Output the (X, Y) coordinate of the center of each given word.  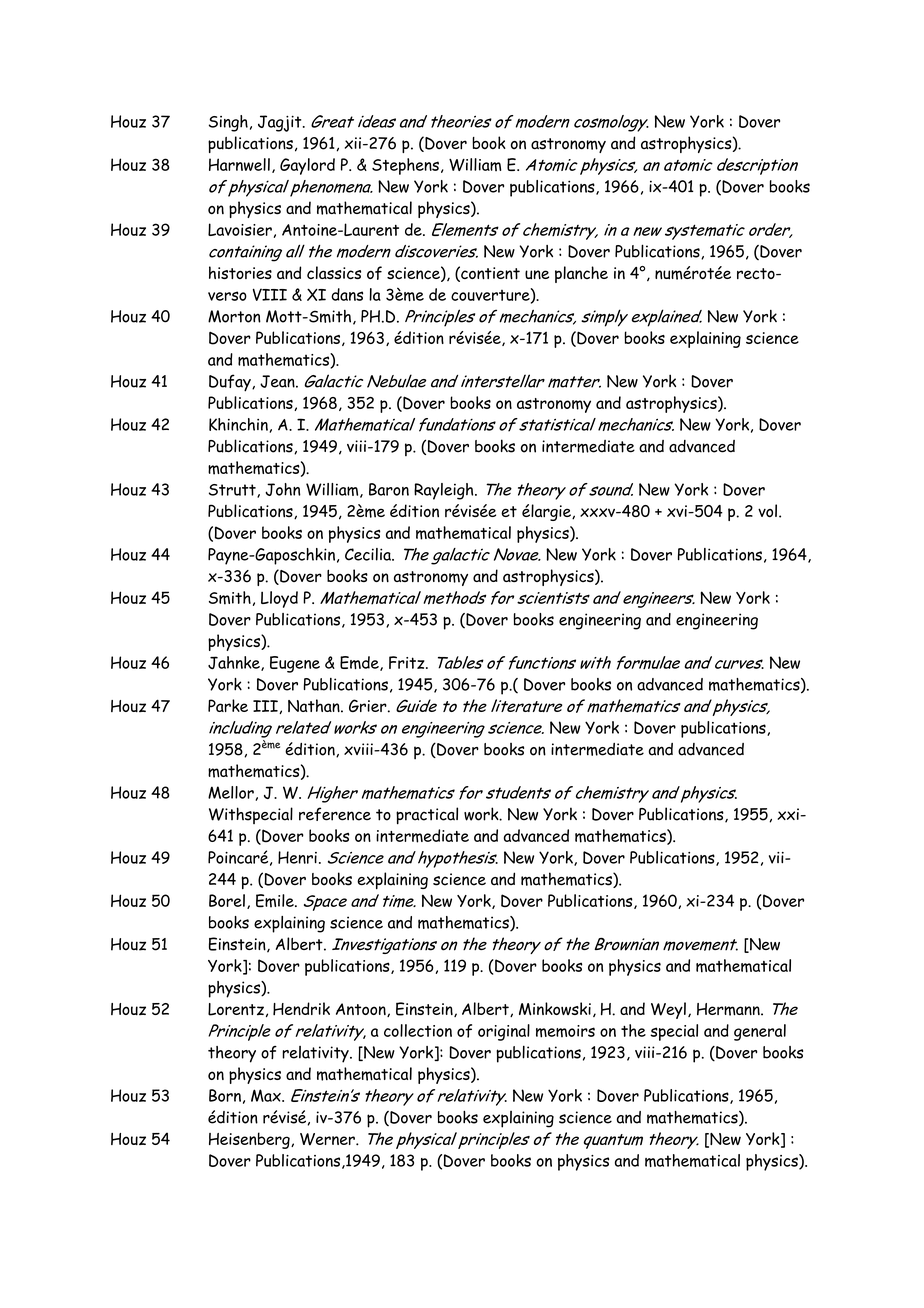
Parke (228, 705)
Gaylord (307, 166)
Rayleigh (445, 491)
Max (267, 1095)
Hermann (729, 1009)
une (537, 275)
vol (767, 510)
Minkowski (555, 1009)
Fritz (408, 662)
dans (347, 294)
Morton (234, 316)
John (283, 489)
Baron (389, 489)
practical (427, 816)
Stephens (405, 166)
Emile (276, 901)
